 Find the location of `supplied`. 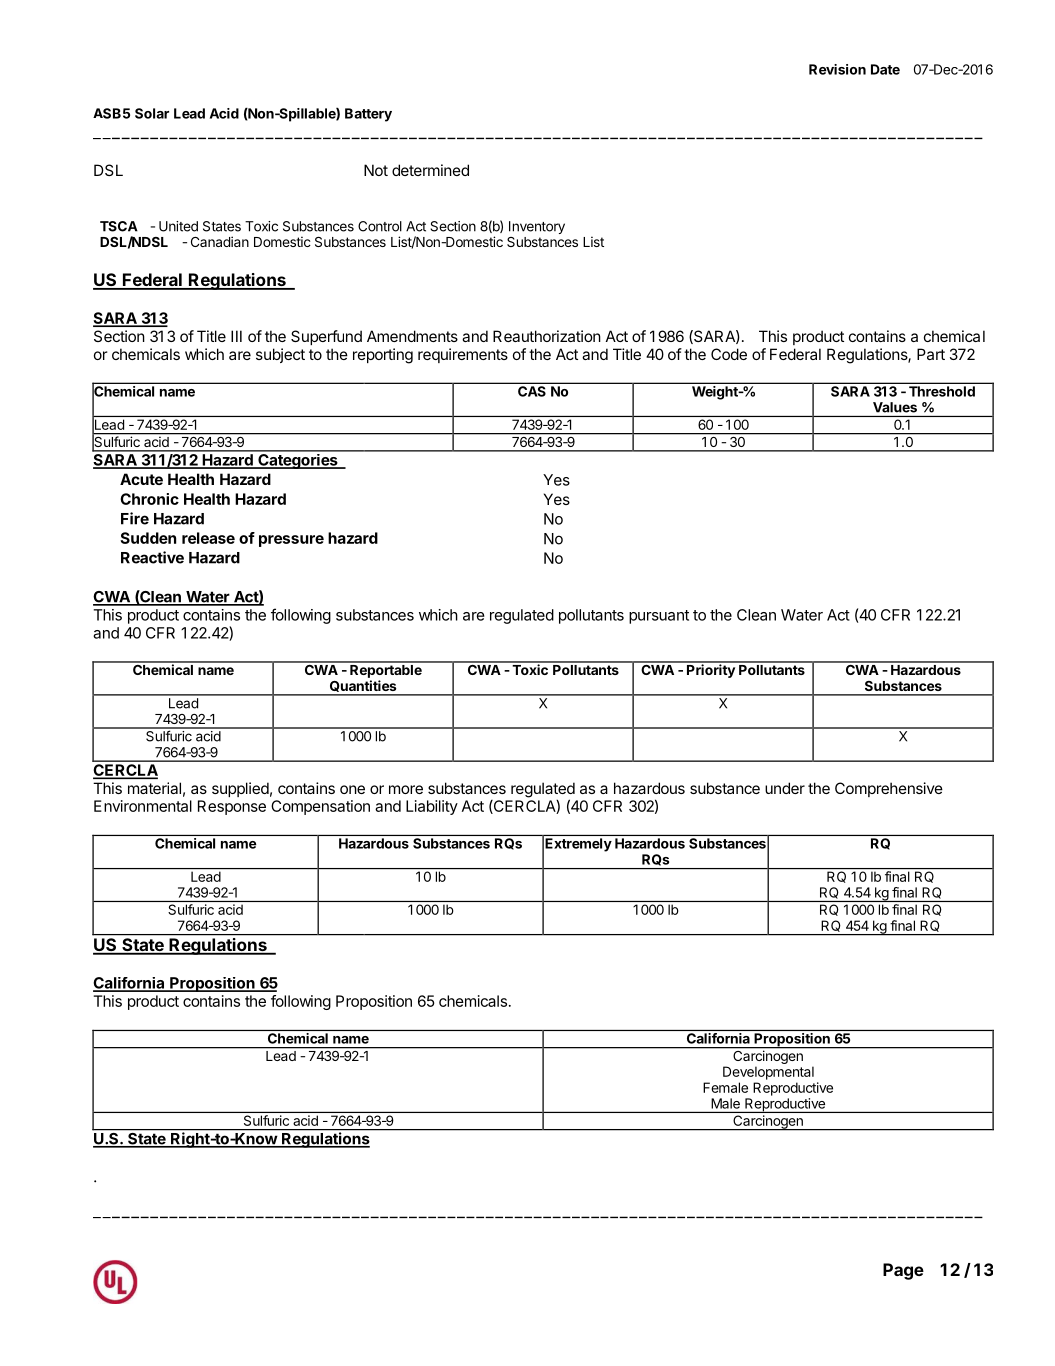

supplied is located at coordinates (240, 789).
